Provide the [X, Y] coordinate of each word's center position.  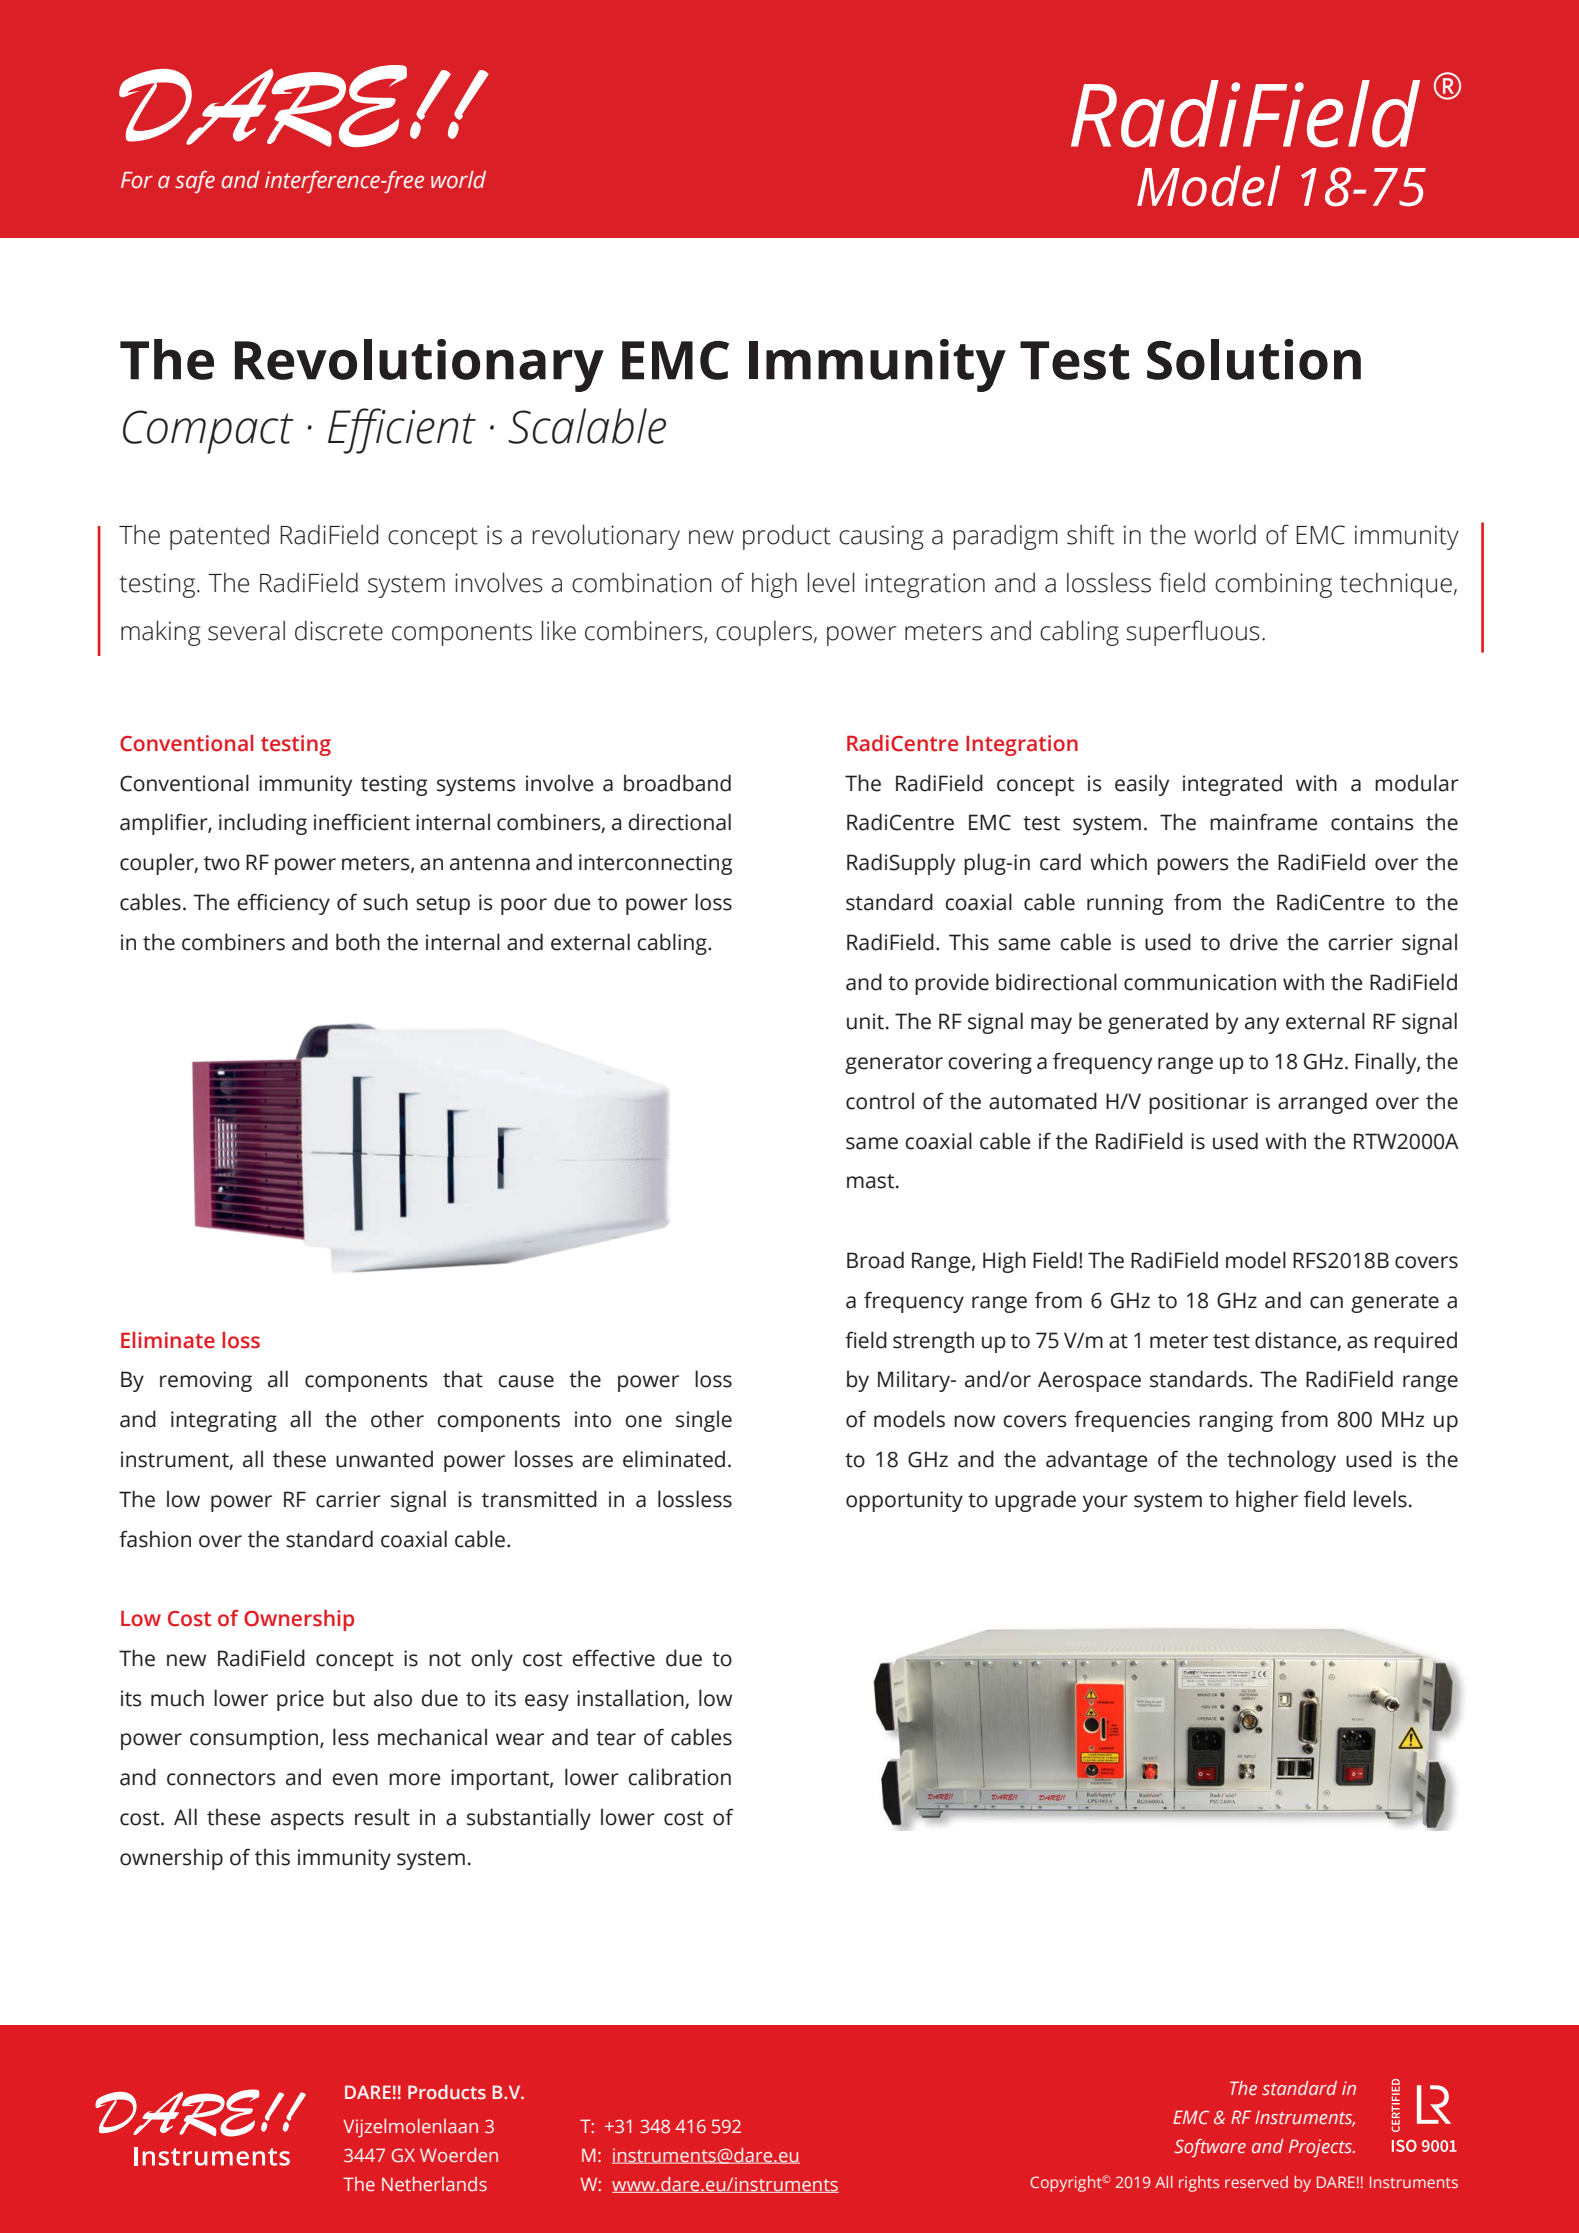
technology [1281, 1461]
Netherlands [434, 2184]
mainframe [1264, 822]
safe [195, 182]
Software [1210, 2148]
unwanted [384, 1459]
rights [1199, 2184]
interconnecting [655, 864]
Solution [1254, 359]
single [704, 1421]
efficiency [283, 904]
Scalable [587, 426]
